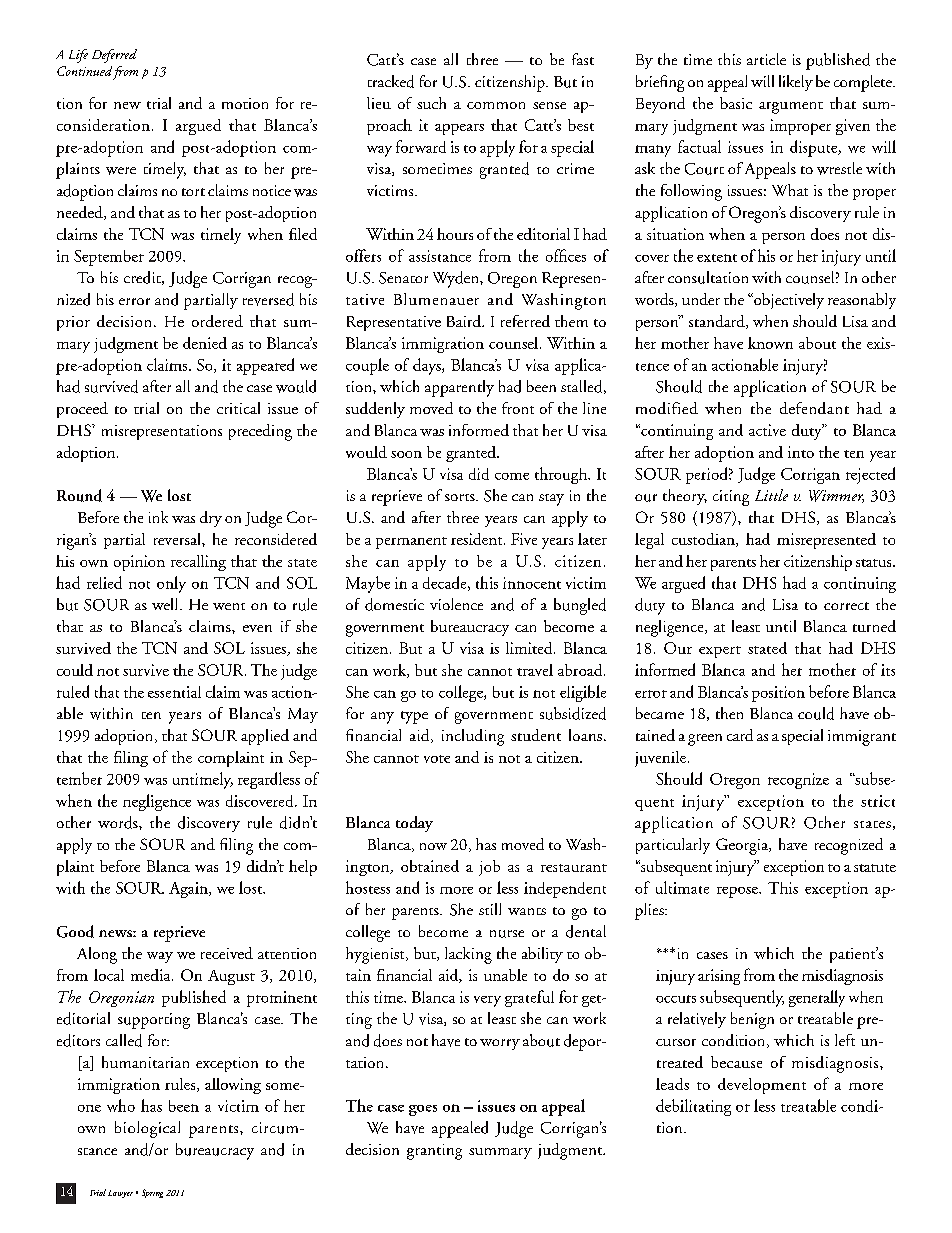 The height and width of the screenshot is (1233, 952). I want to click on common, so click(496, 105).
